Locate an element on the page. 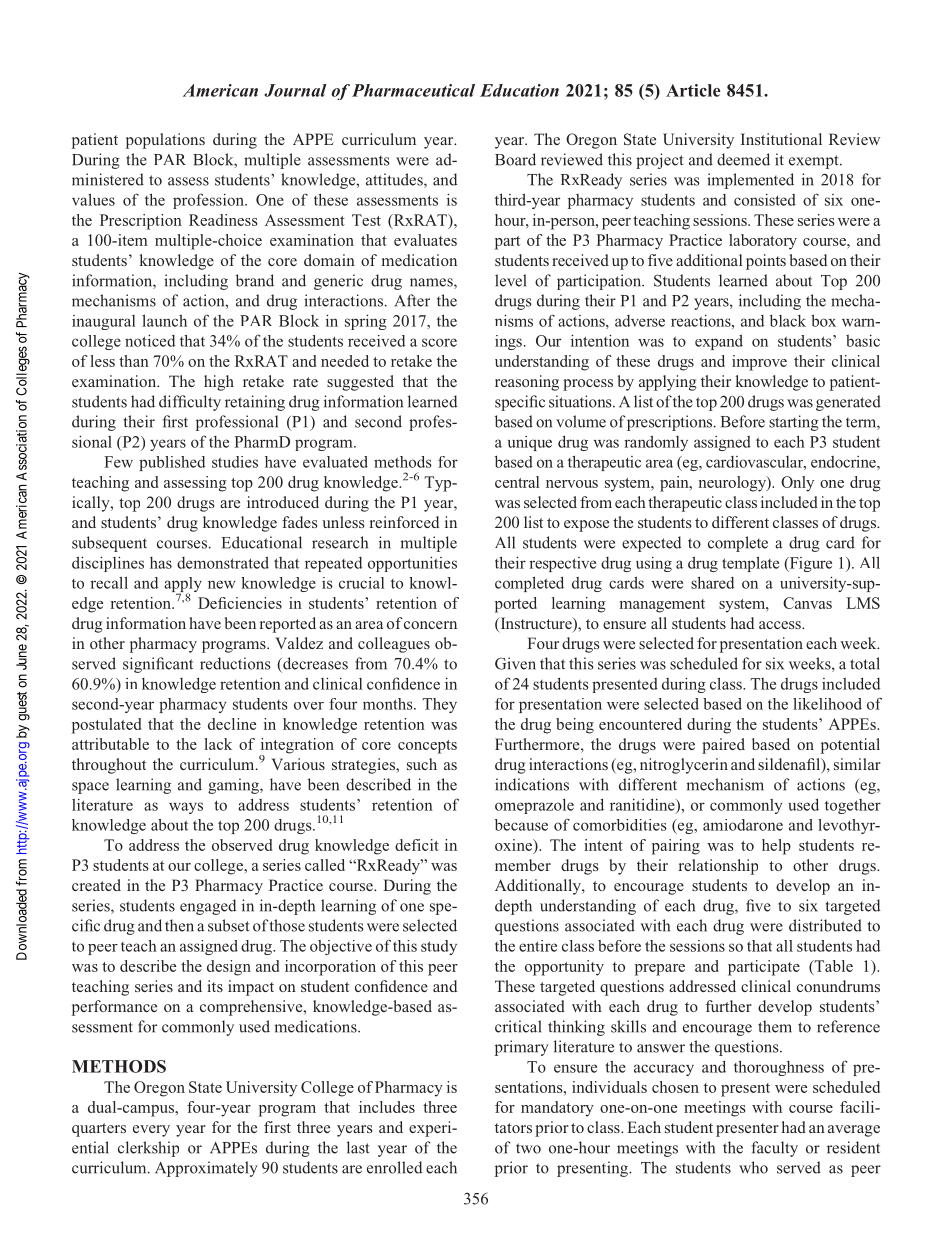  deficit is located at coordinates (417, 845).
